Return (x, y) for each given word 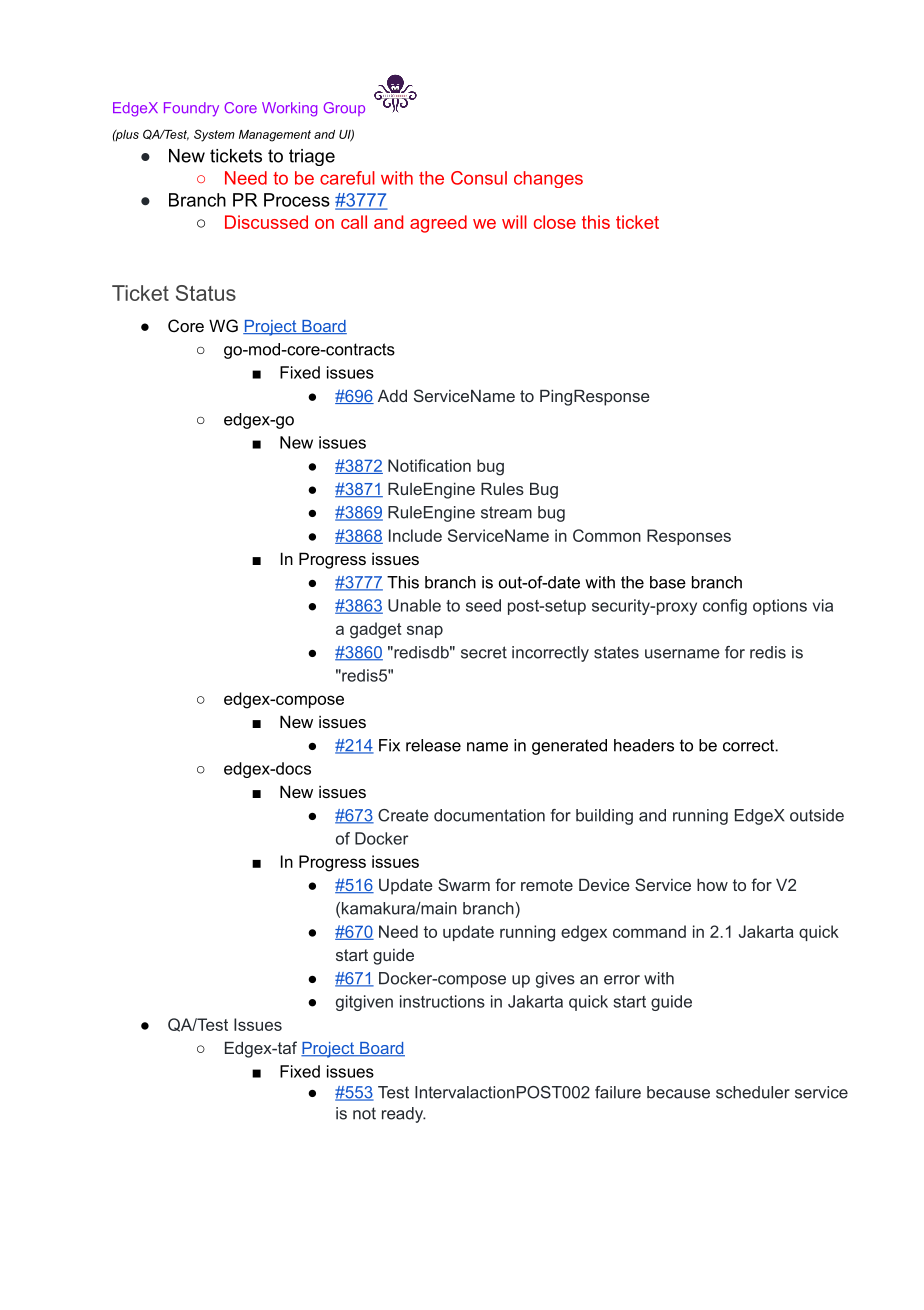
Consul (479, 178)
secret (484, 652)
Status (206, 293)
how (712, 885)
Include (415, 535)
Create (403, 815)
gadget (376, 630)
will (514, 222)
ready (404, 1115)
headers (644, 745)
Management (275, 136)
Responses (689, 537)
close (555, 222)
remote (547, 885)
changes (548, 179)
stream (506, 512)
